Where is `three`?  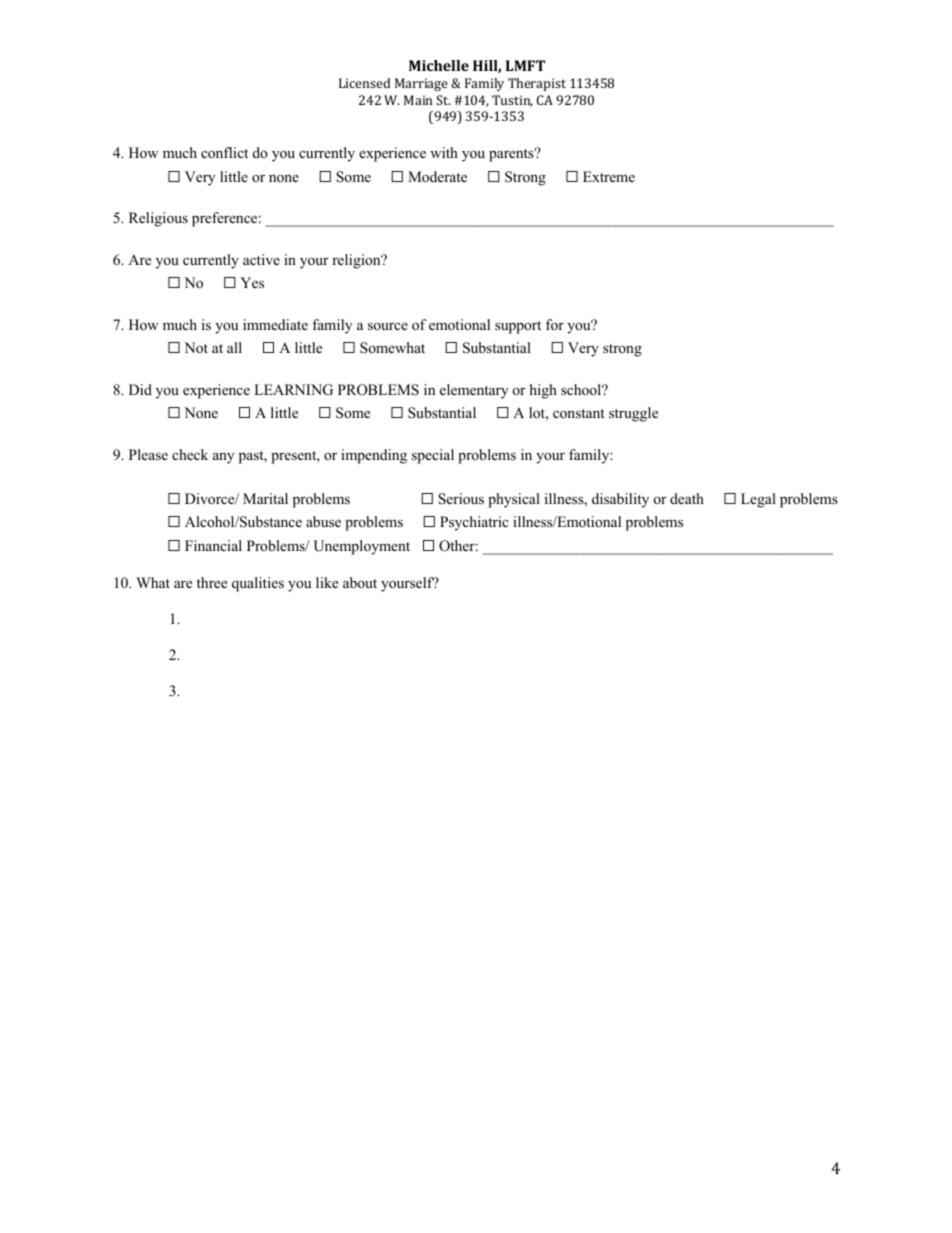 three is located at coordinates (212, 582).
